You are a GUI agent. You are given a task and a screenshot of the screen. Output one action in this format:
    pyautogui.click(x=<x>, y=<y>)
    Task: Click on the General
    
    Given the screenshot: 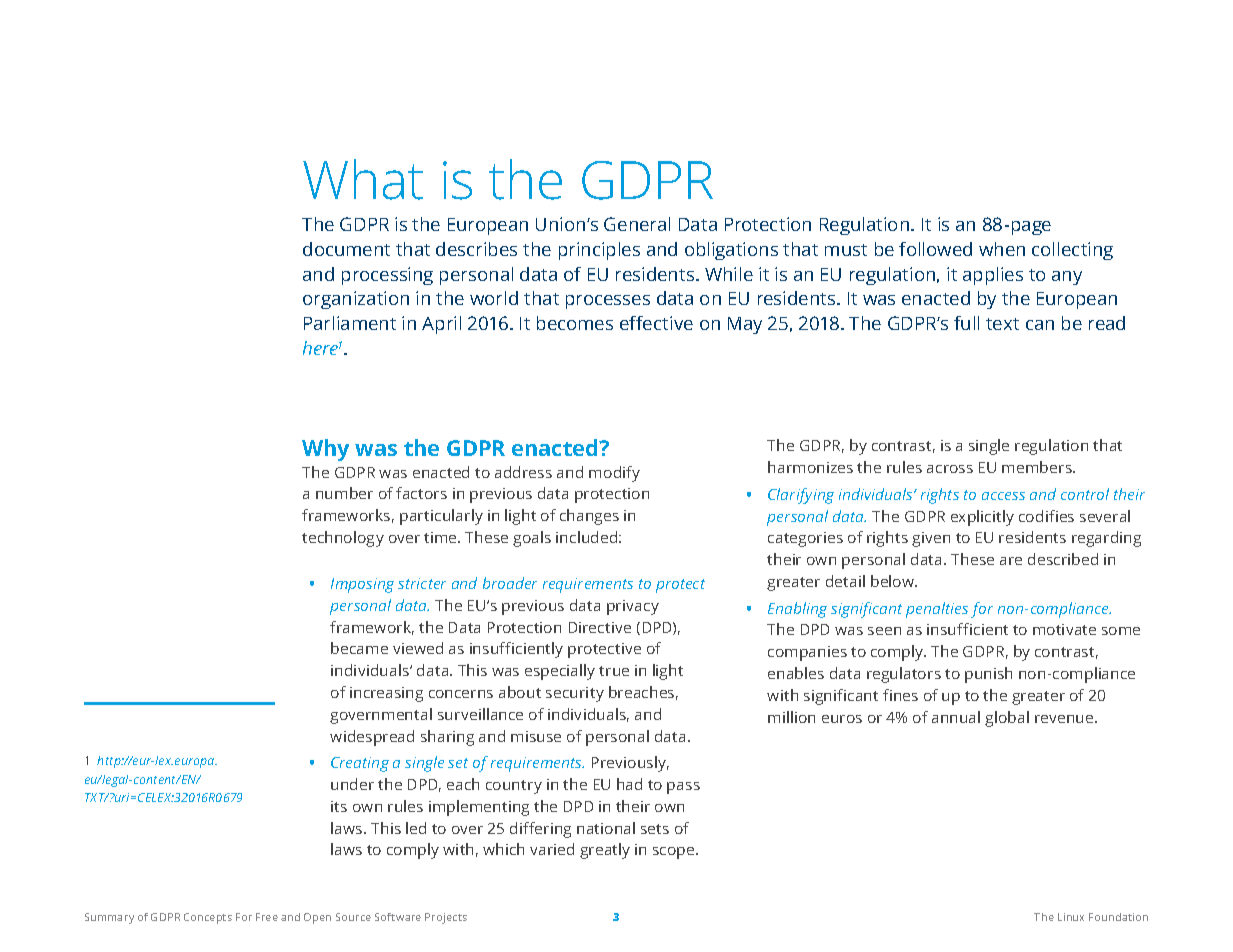 What is the action you would take?
    pyautogui.click(x=637, y=224)
